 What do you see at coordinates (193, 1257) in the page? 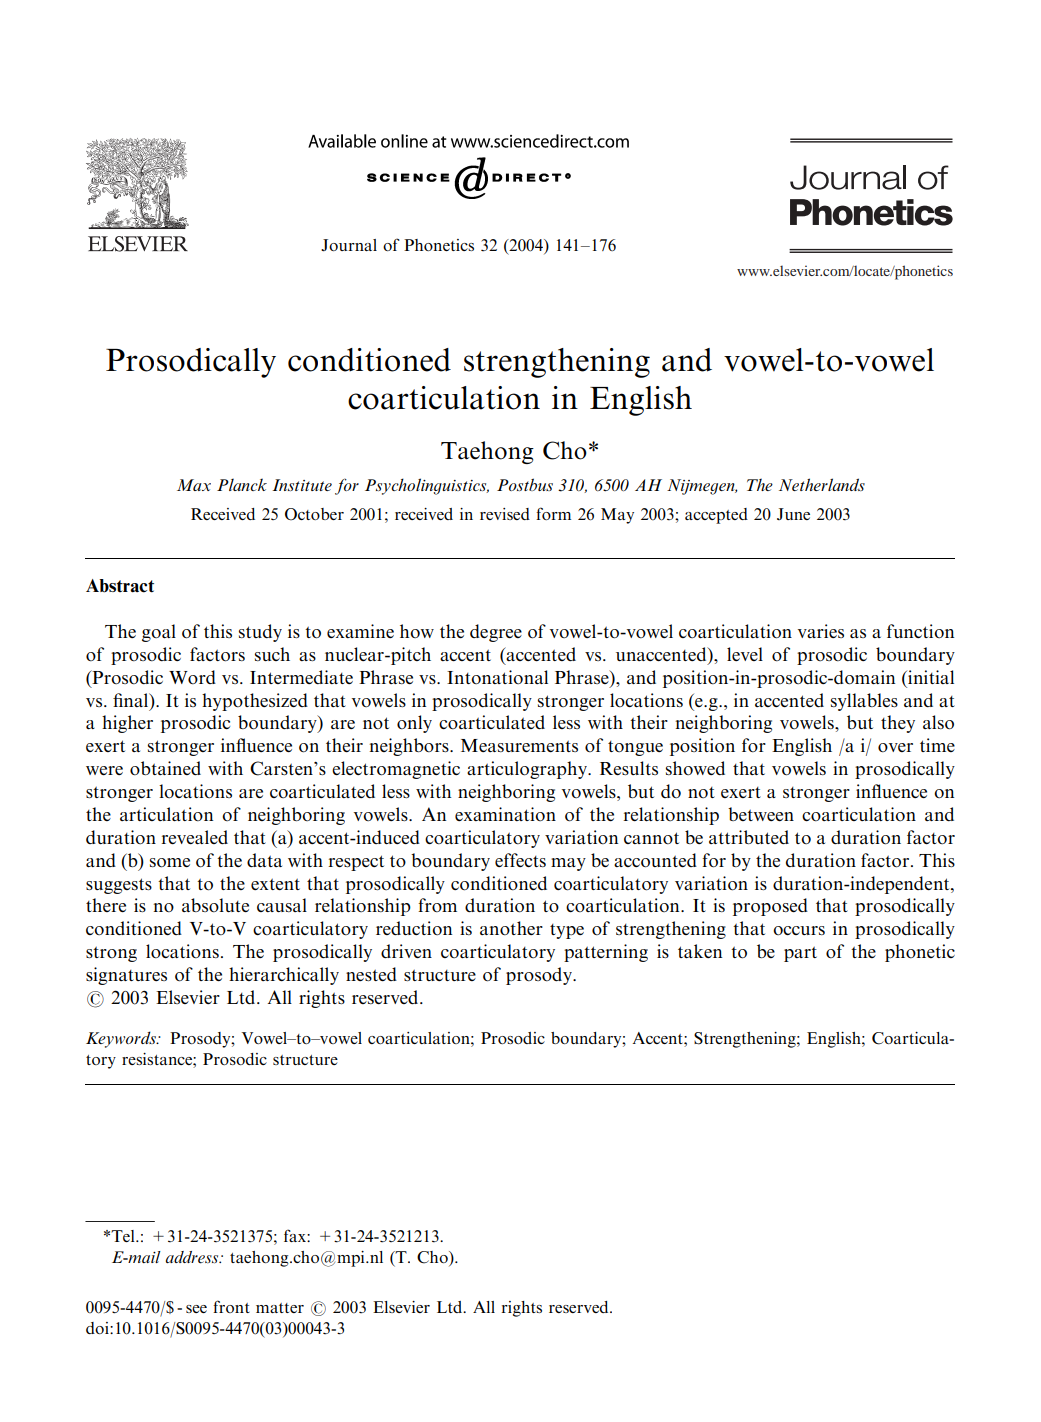
I see `address` at bounding box center [193, 1257].
